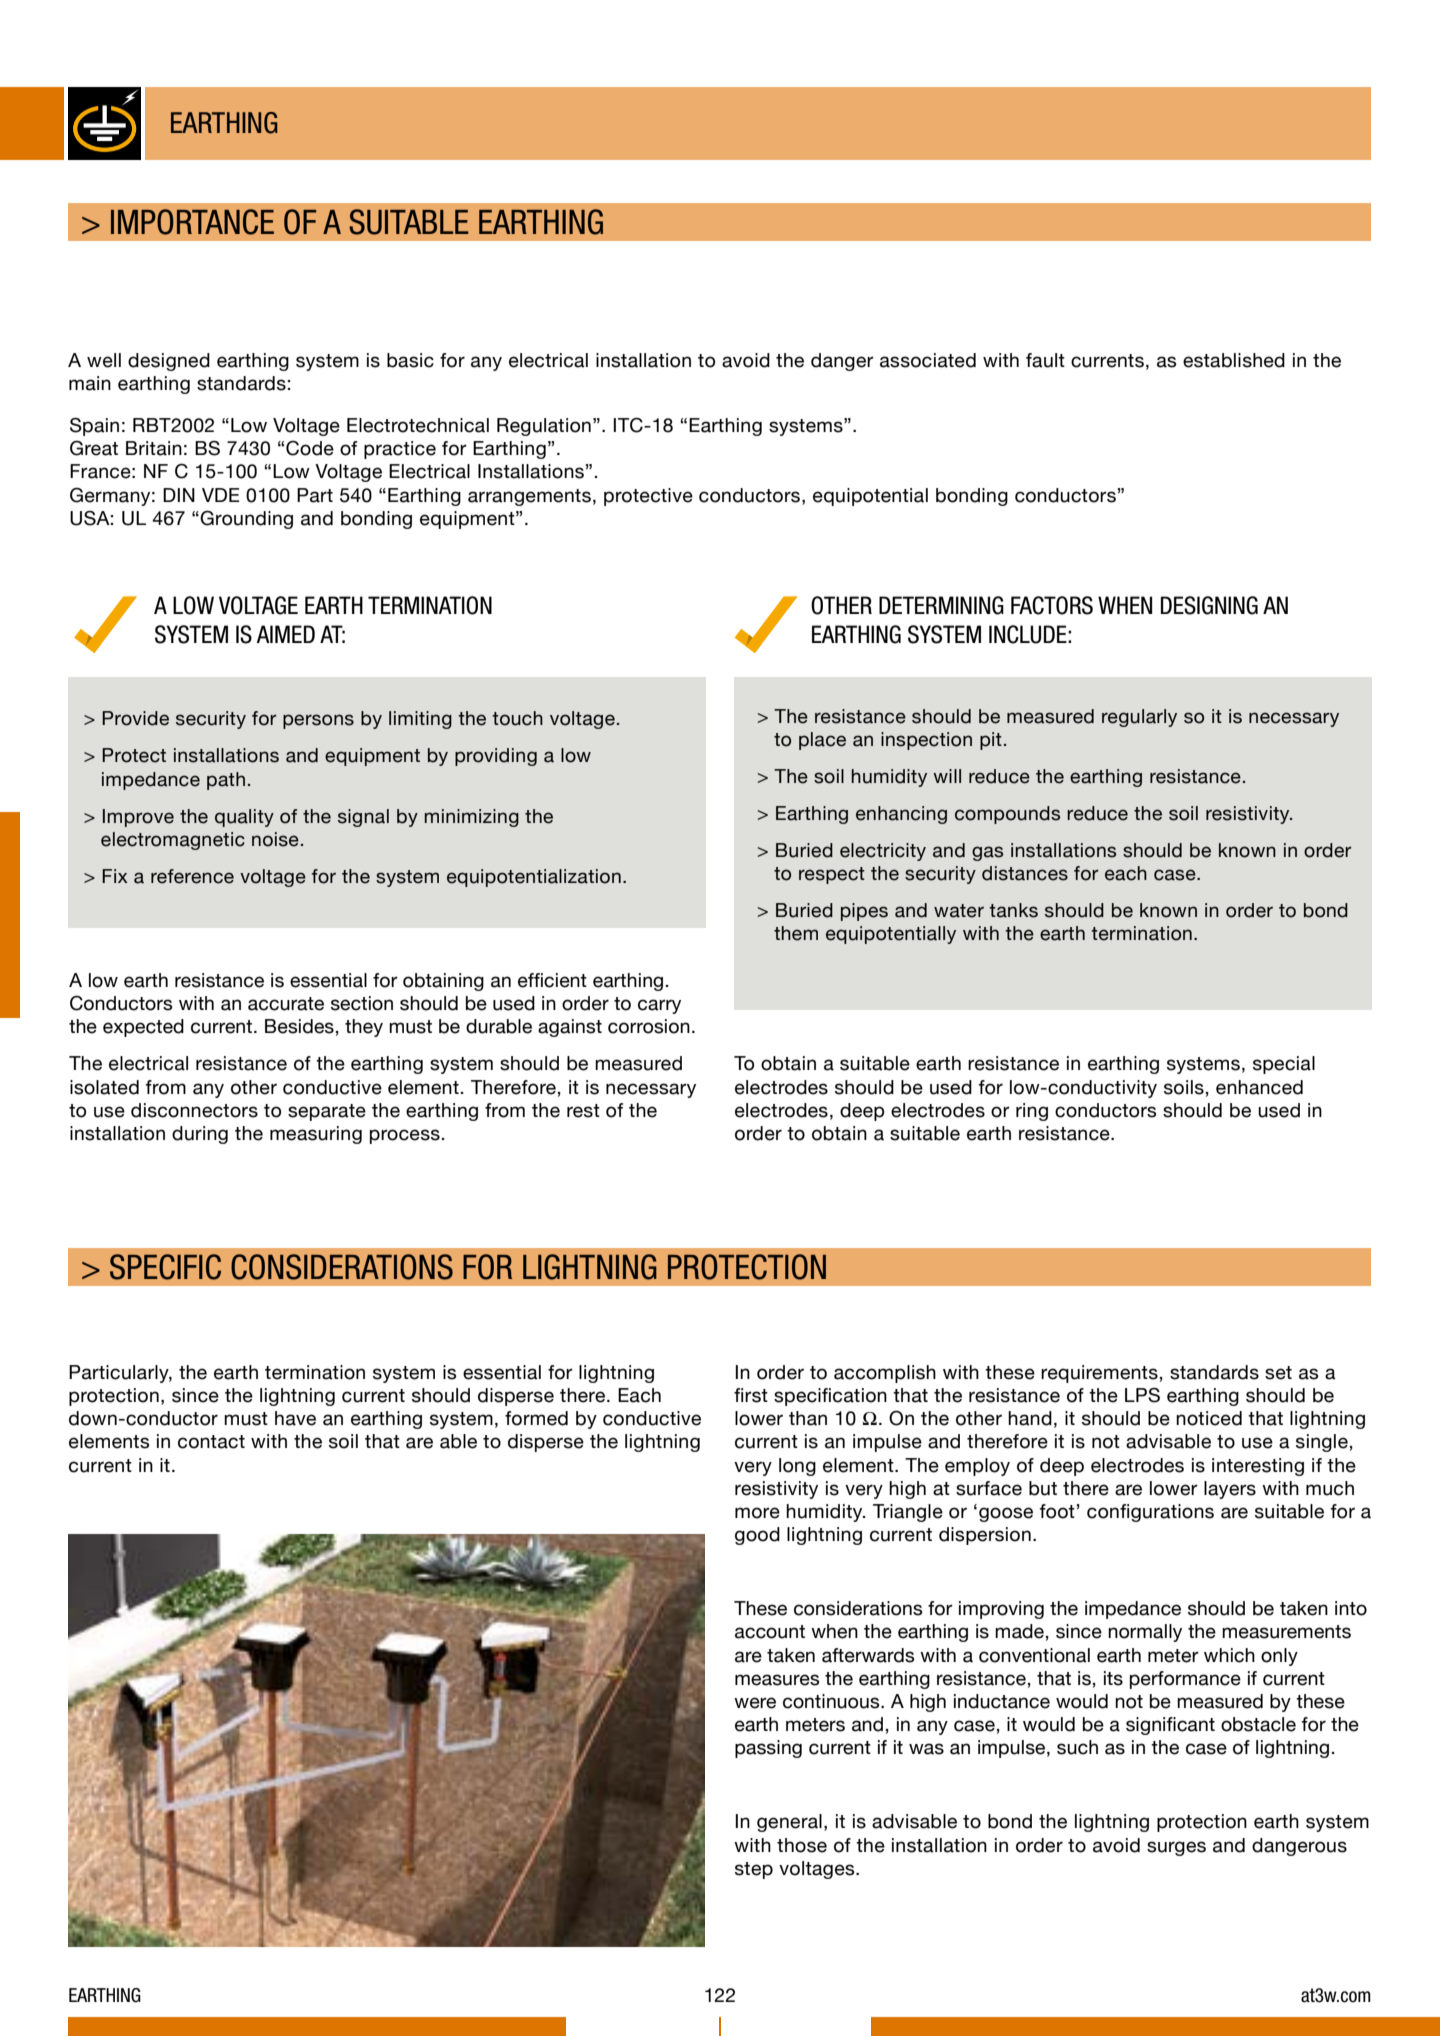 This screenshot has height=2036, width=1440. What do you see at coordinates (928, 360) in the screenshot?
I see `associated` at bounding box center [928, 360].
